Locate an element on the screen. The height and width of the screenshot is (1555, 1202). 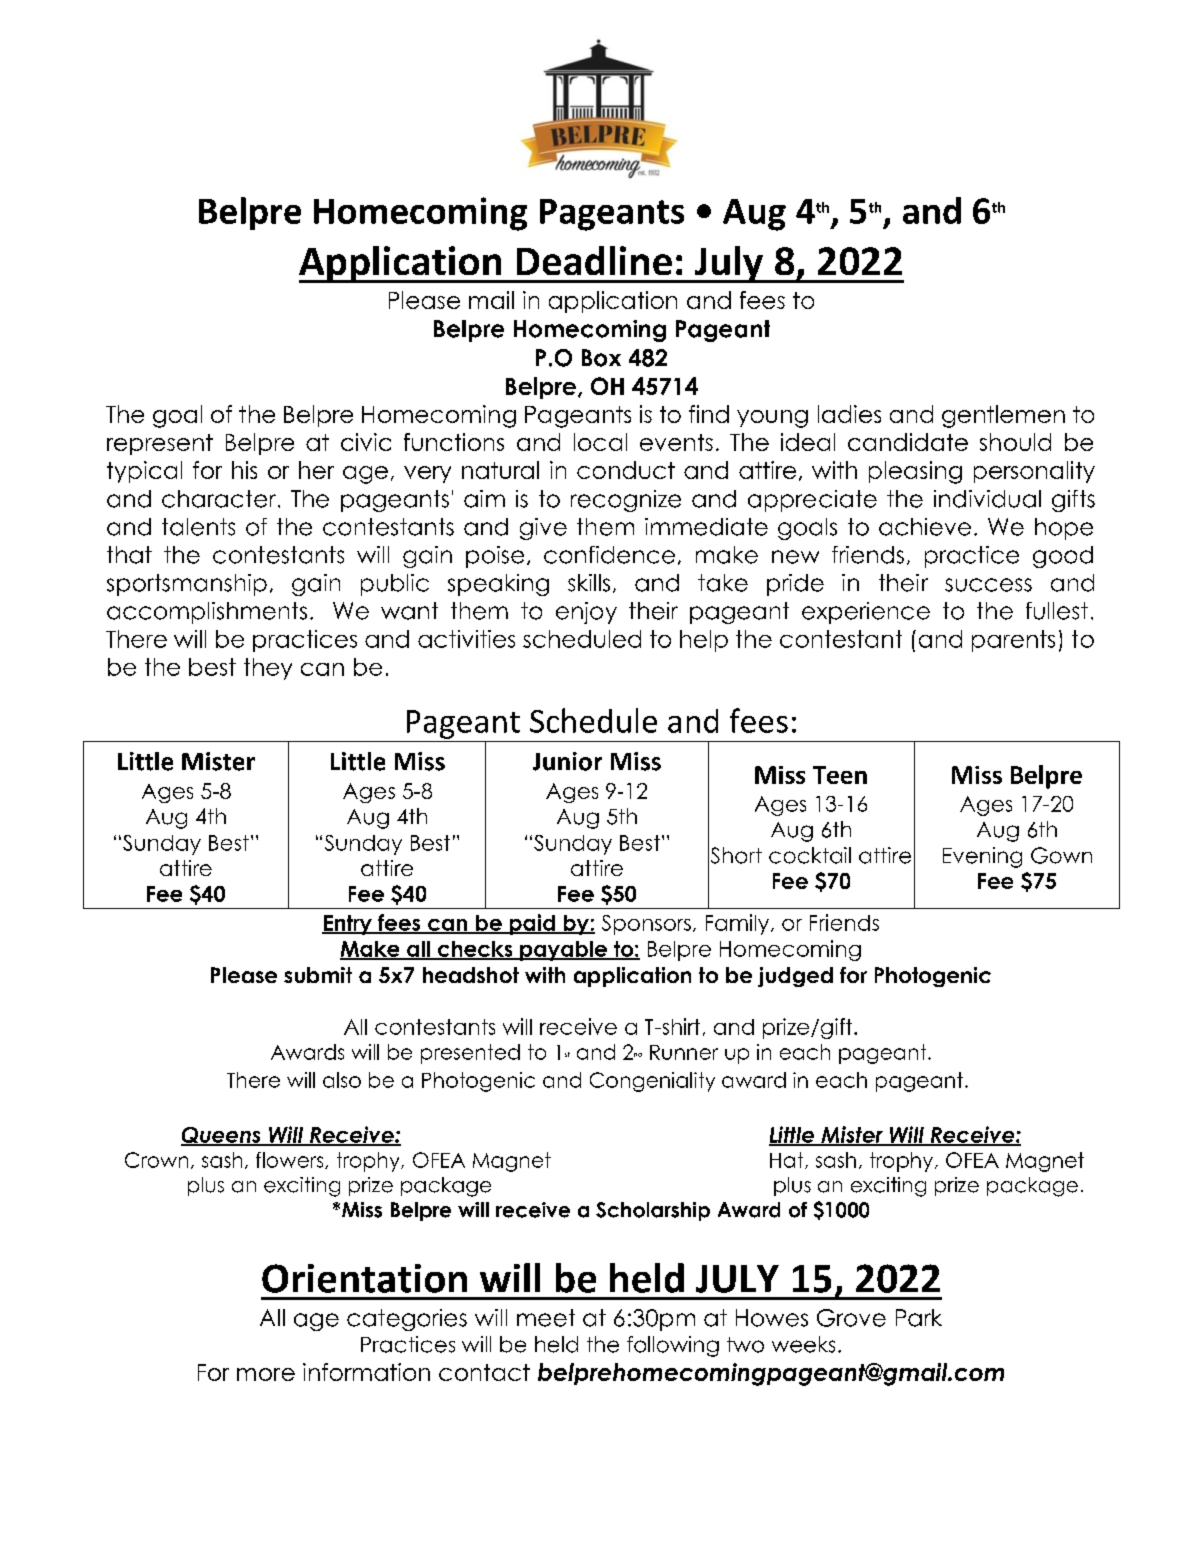
judged is located at coordinates (795, 977).
